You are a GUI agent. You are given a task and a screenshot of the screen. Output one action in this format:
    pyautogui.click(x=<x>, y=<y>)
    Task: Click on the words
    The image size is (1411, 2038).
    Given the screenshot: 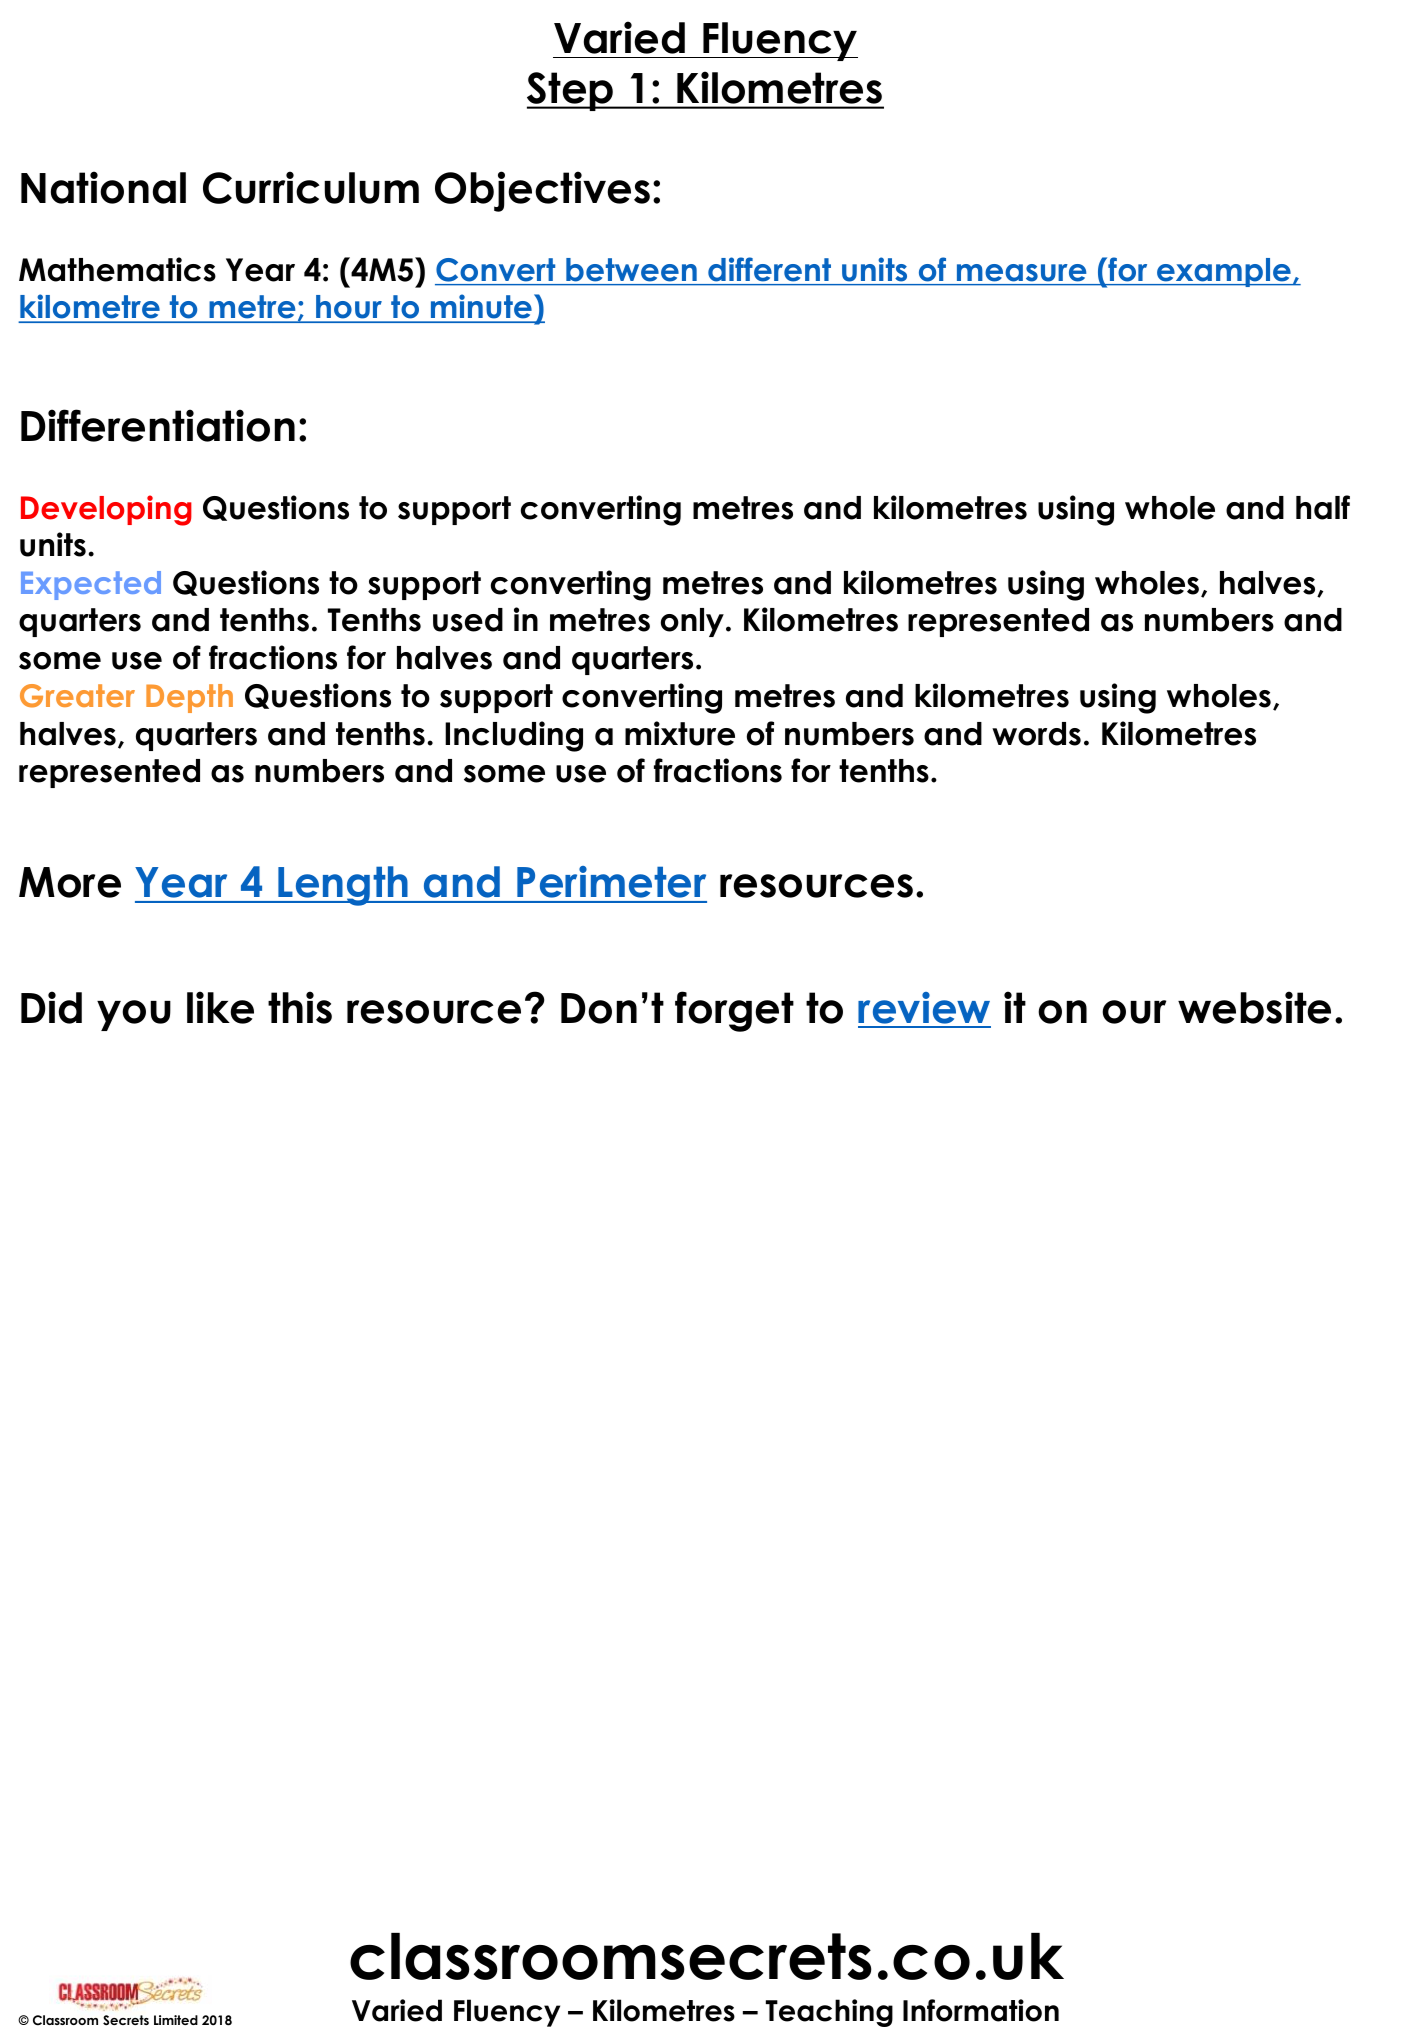 What is the action you would take?
    pyautogui.click(x=1036, y=734)
